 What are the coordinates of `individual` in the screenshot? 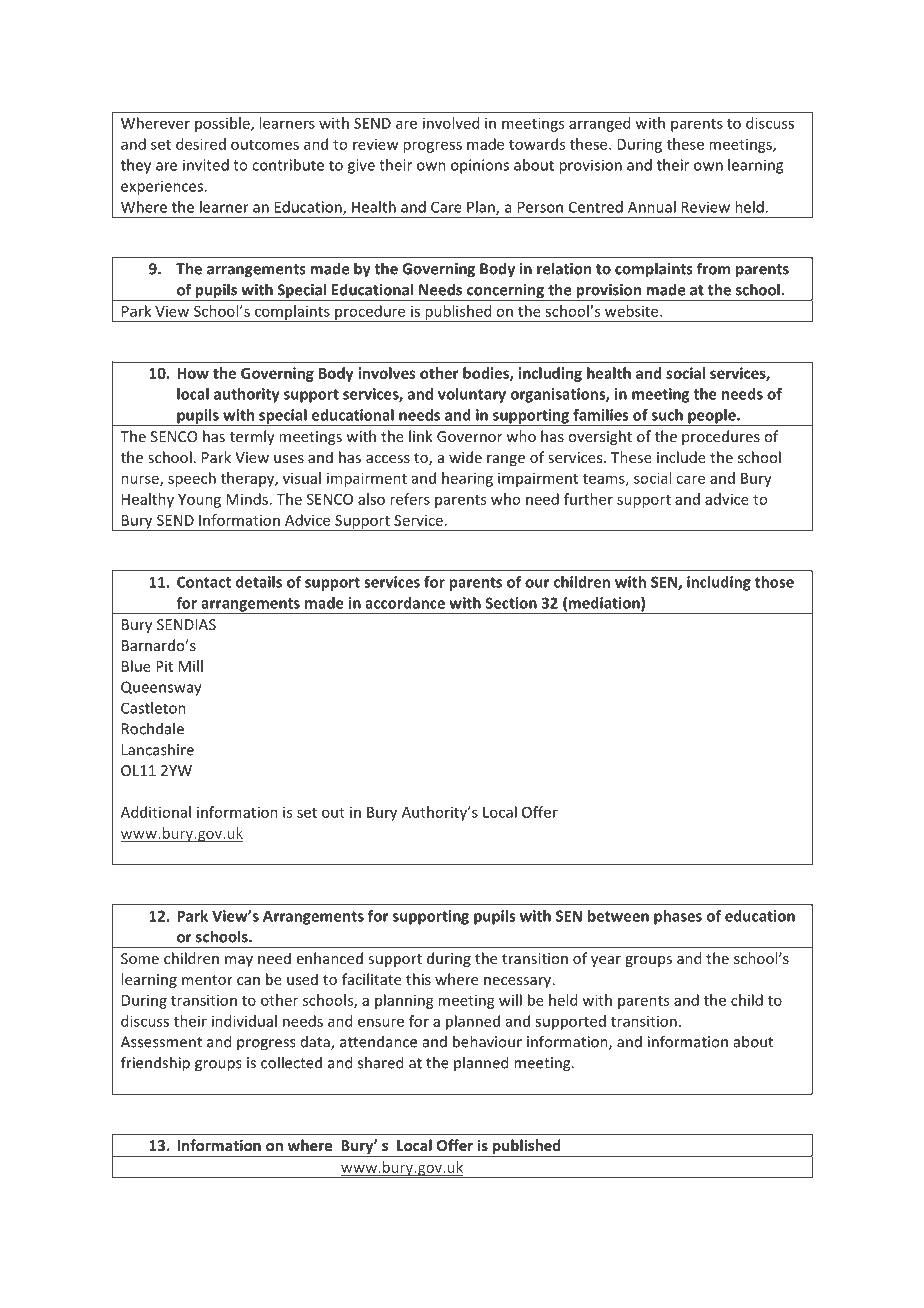 It's located at (244, 1021).
